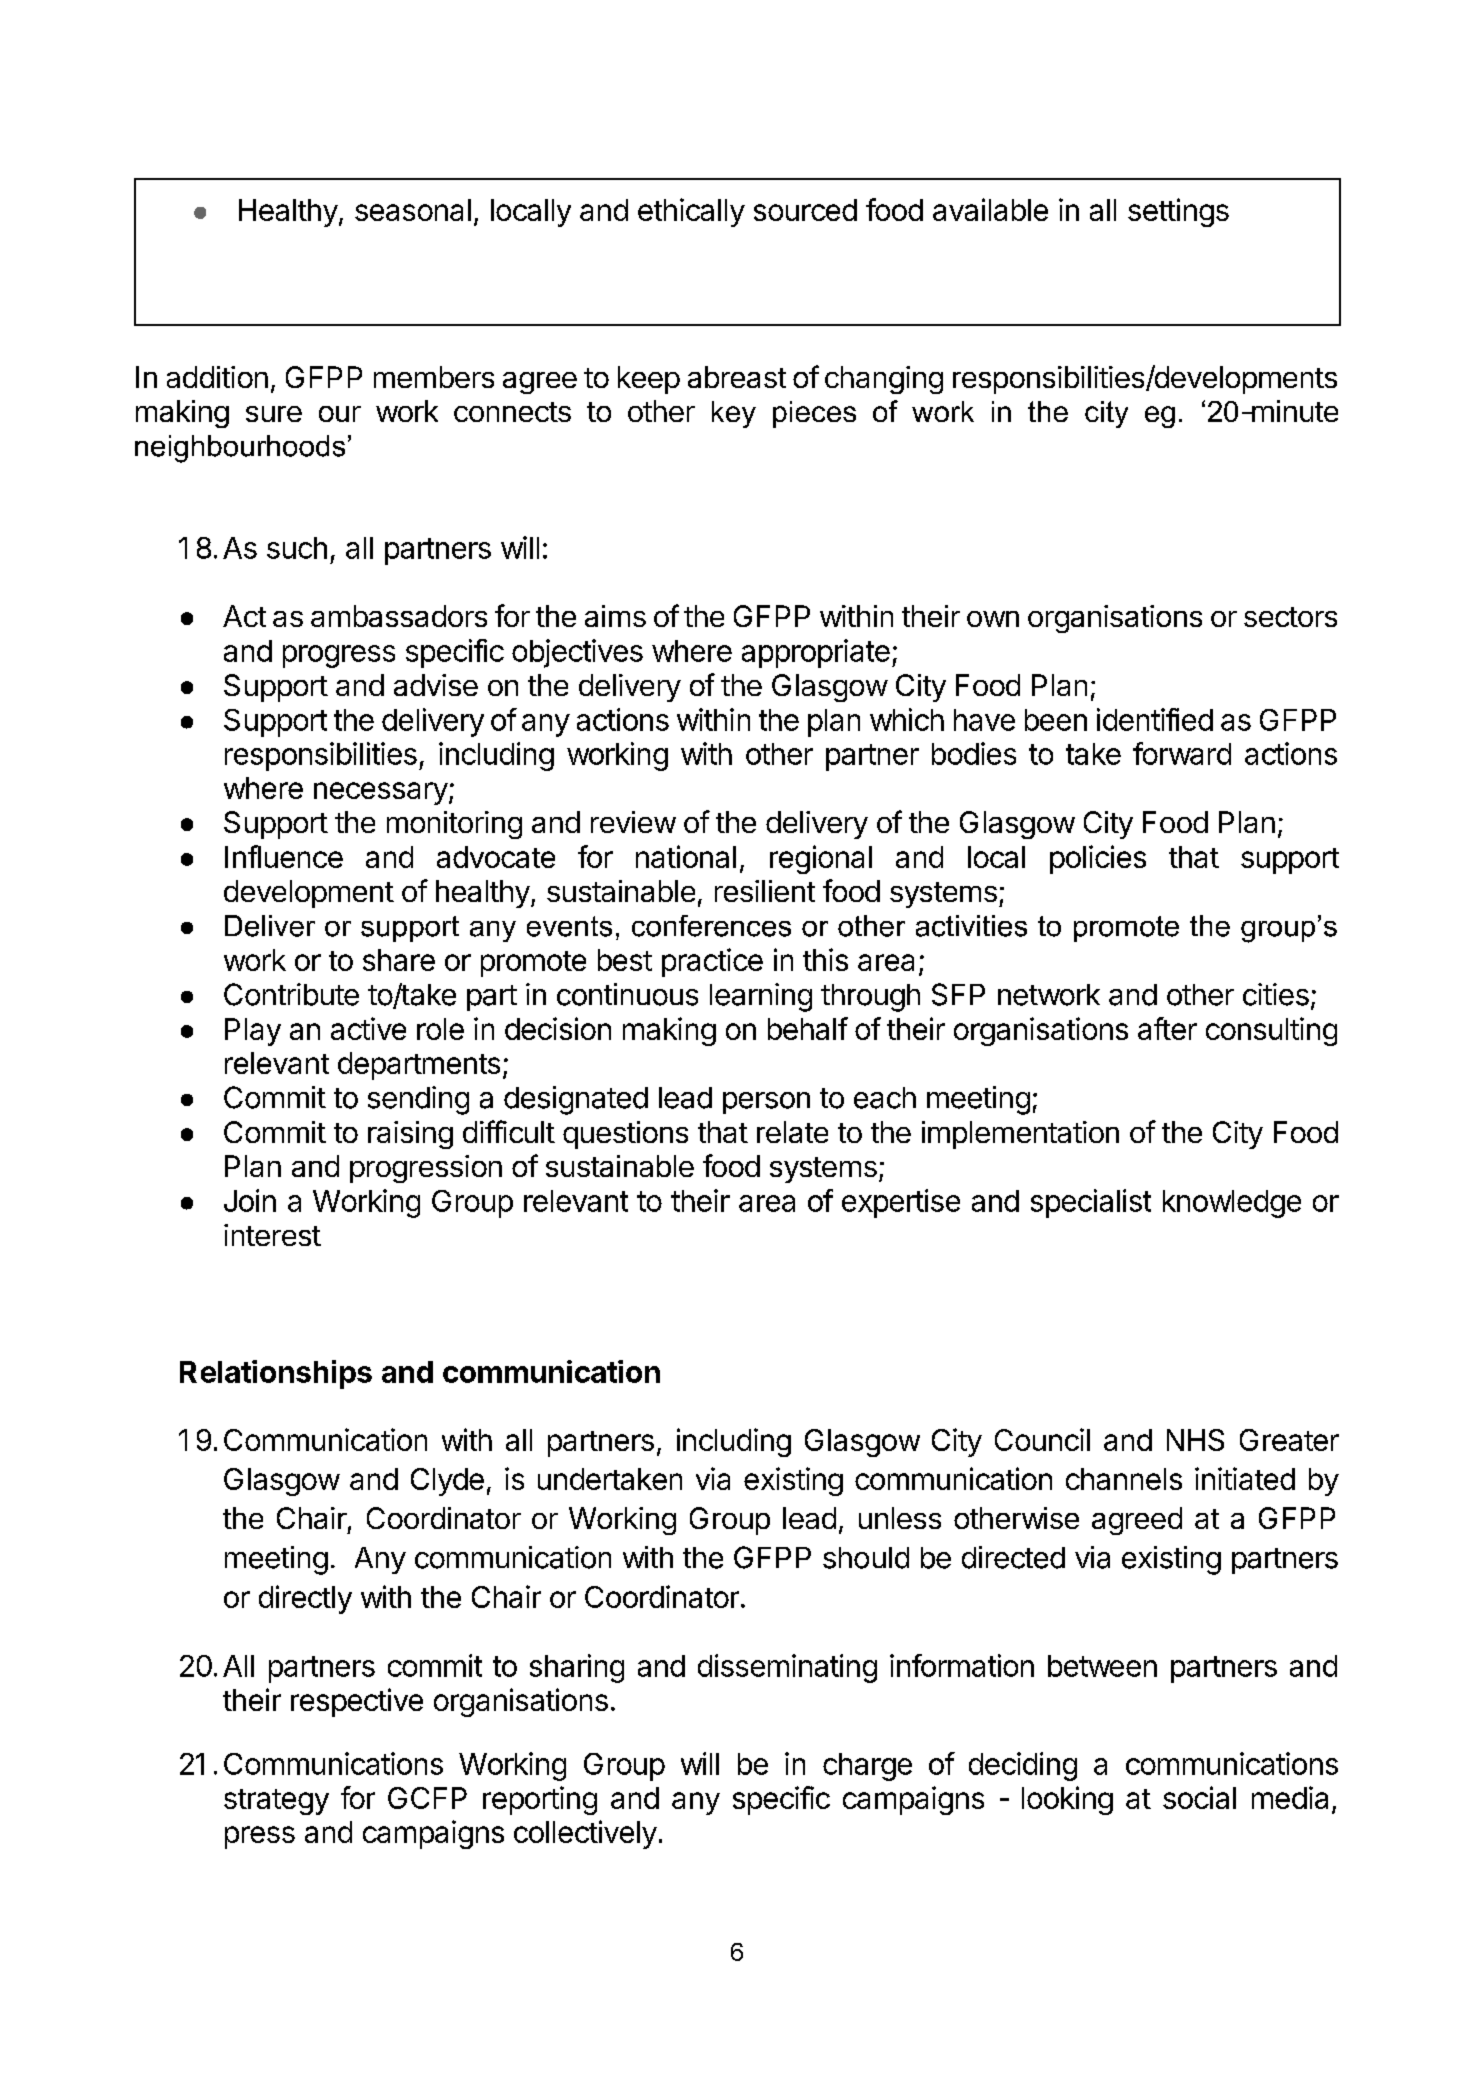 The width and height of the screenshot is (1472, 2082). I want to click on seasonal, so click(413, 210).
